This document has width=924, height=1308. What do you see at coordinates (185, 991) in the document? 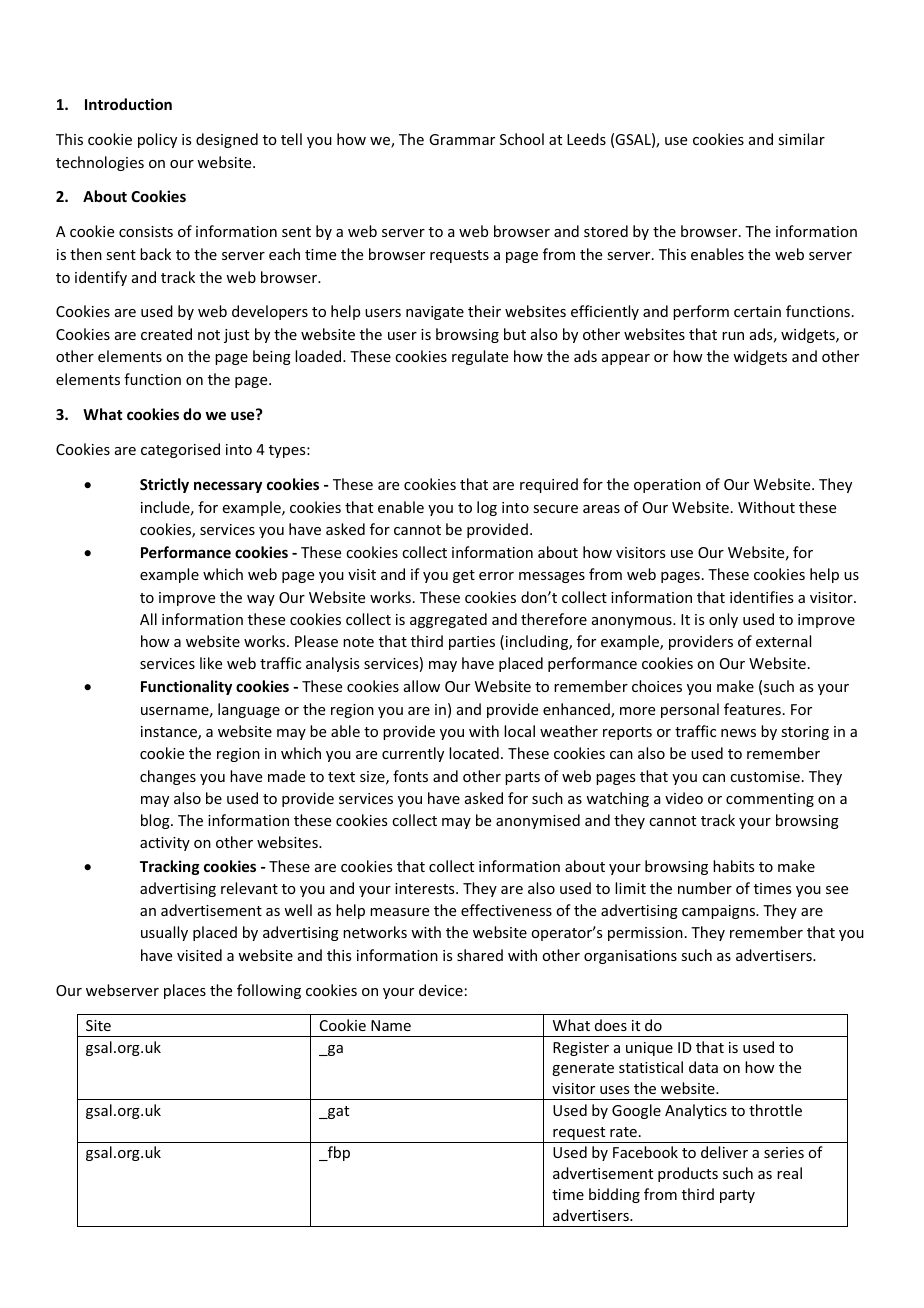
I see `places` at bounding box center [185, 991].
